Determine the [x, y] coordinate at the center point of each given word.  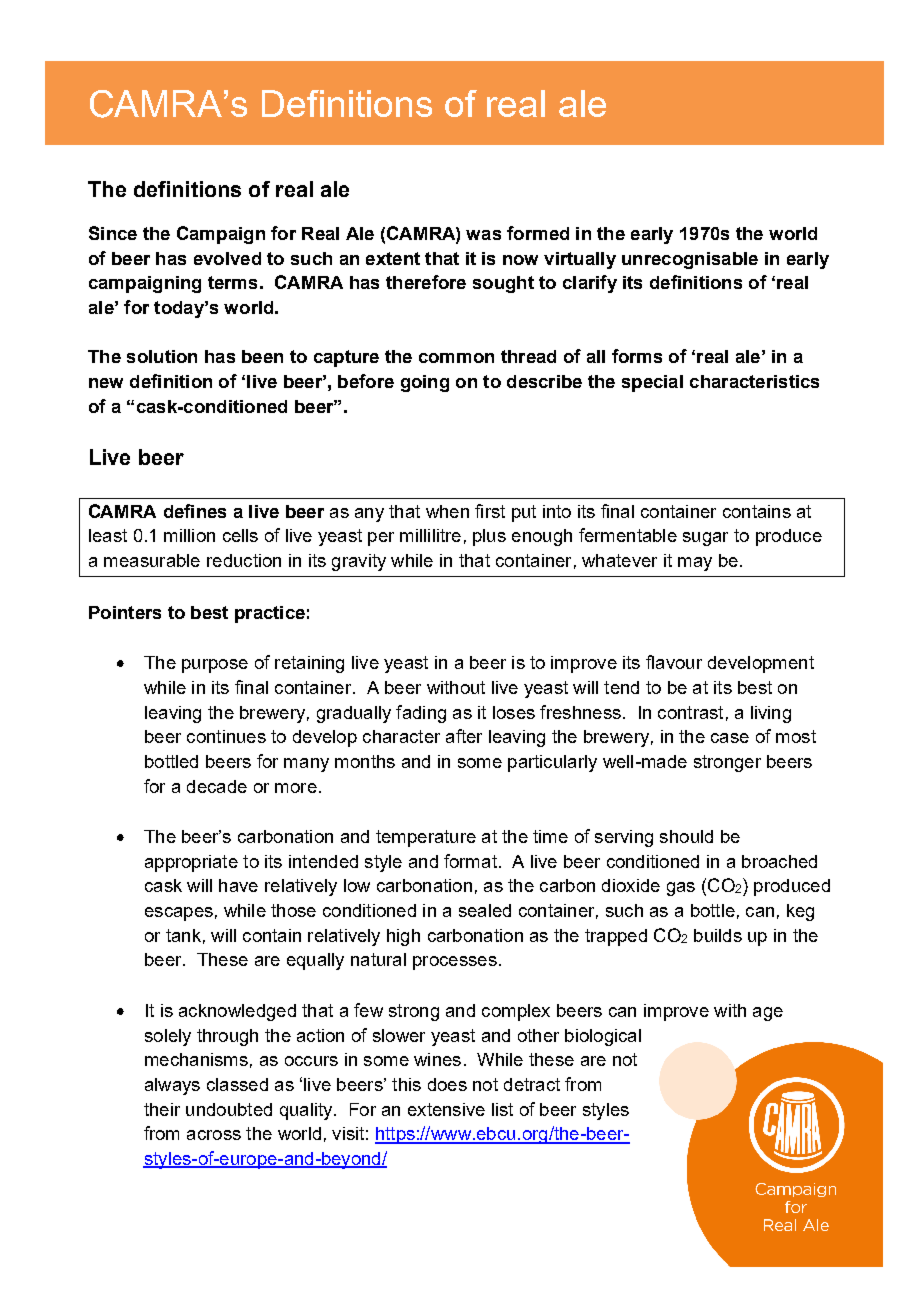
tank [183, 935]
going [425, 383]
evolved [227, 258]
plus [489, 537]
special [652, 383]
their [162, 1109]
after [464, 736]
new [106, 383]
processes [455, 963]
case [730, 738]
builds [718, 935]
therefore [426, 282]
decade [217, 786]
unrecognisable [690, 260]
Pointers [125, 612]
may [695, 564]
